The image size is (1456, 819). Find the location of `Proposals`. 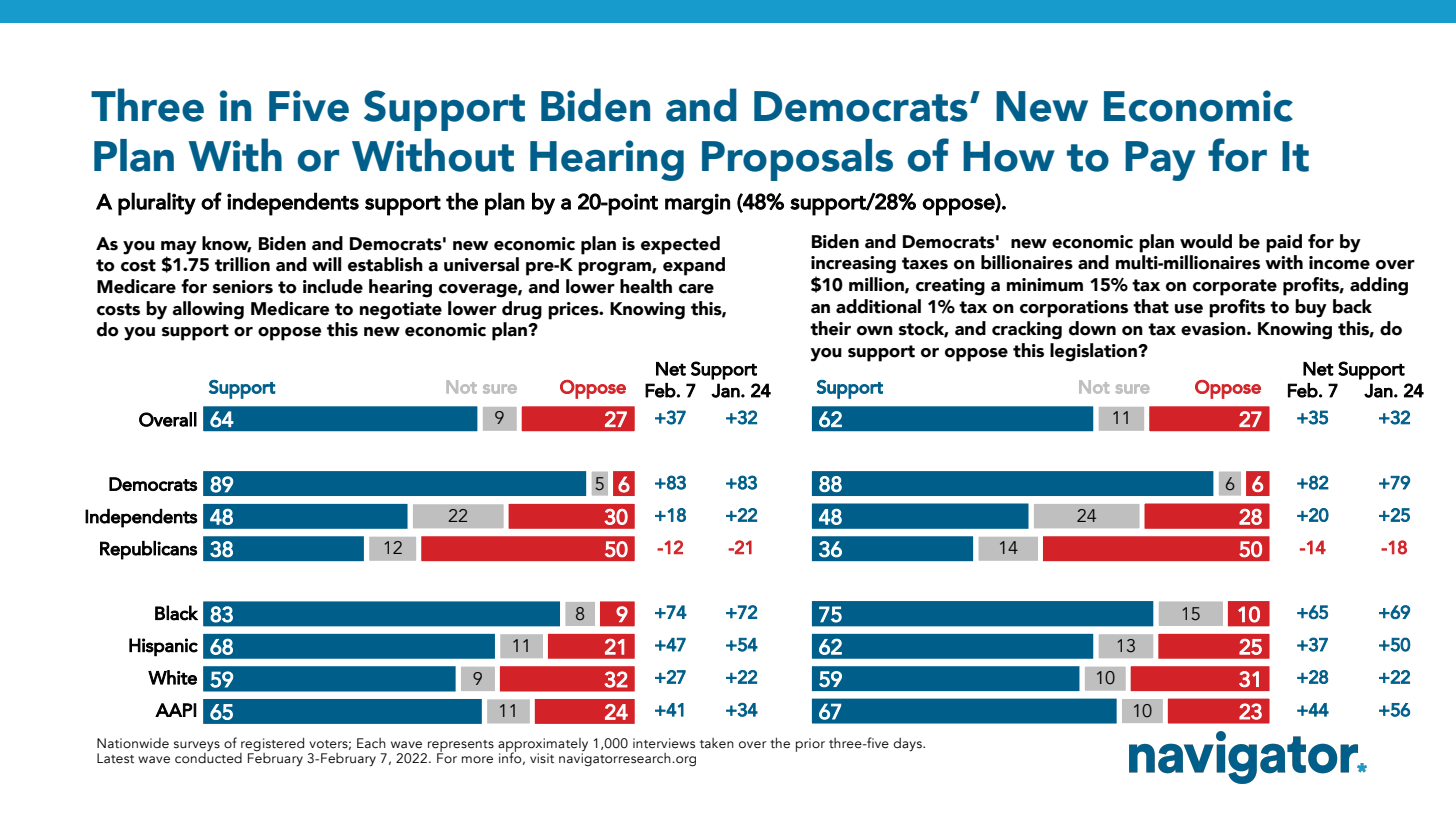

Proposals is located at coordinates (797, 160).
